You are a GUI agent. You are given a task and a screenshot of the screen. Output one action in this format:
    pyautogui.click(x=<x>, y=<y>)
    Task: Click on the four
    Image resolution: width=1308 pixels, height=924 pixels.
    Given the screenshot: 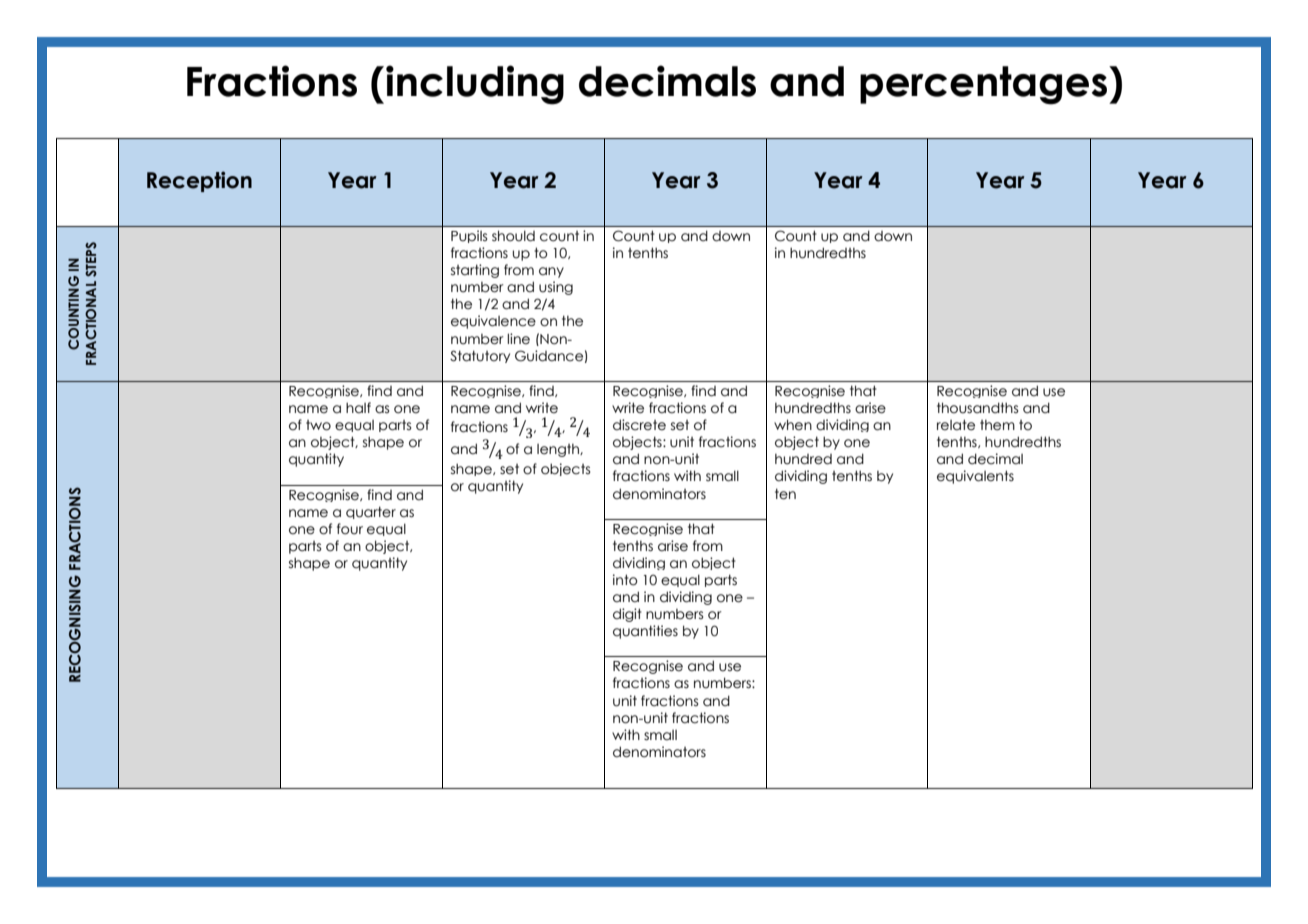 What is the action you would take?
    pyautogui.click(x=350, y=529)
